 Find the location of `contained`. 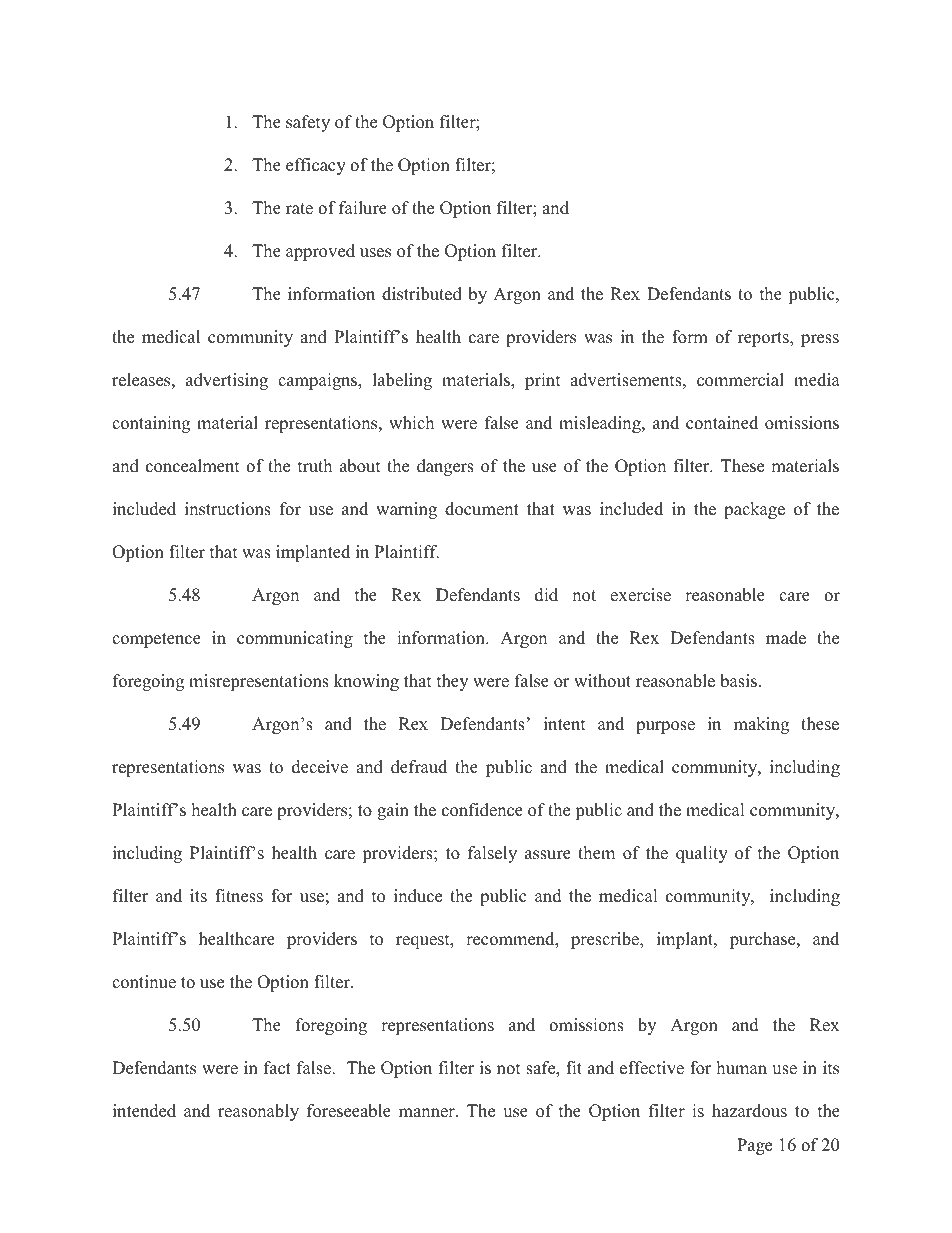

contained is located at coordinates (722, 423).
